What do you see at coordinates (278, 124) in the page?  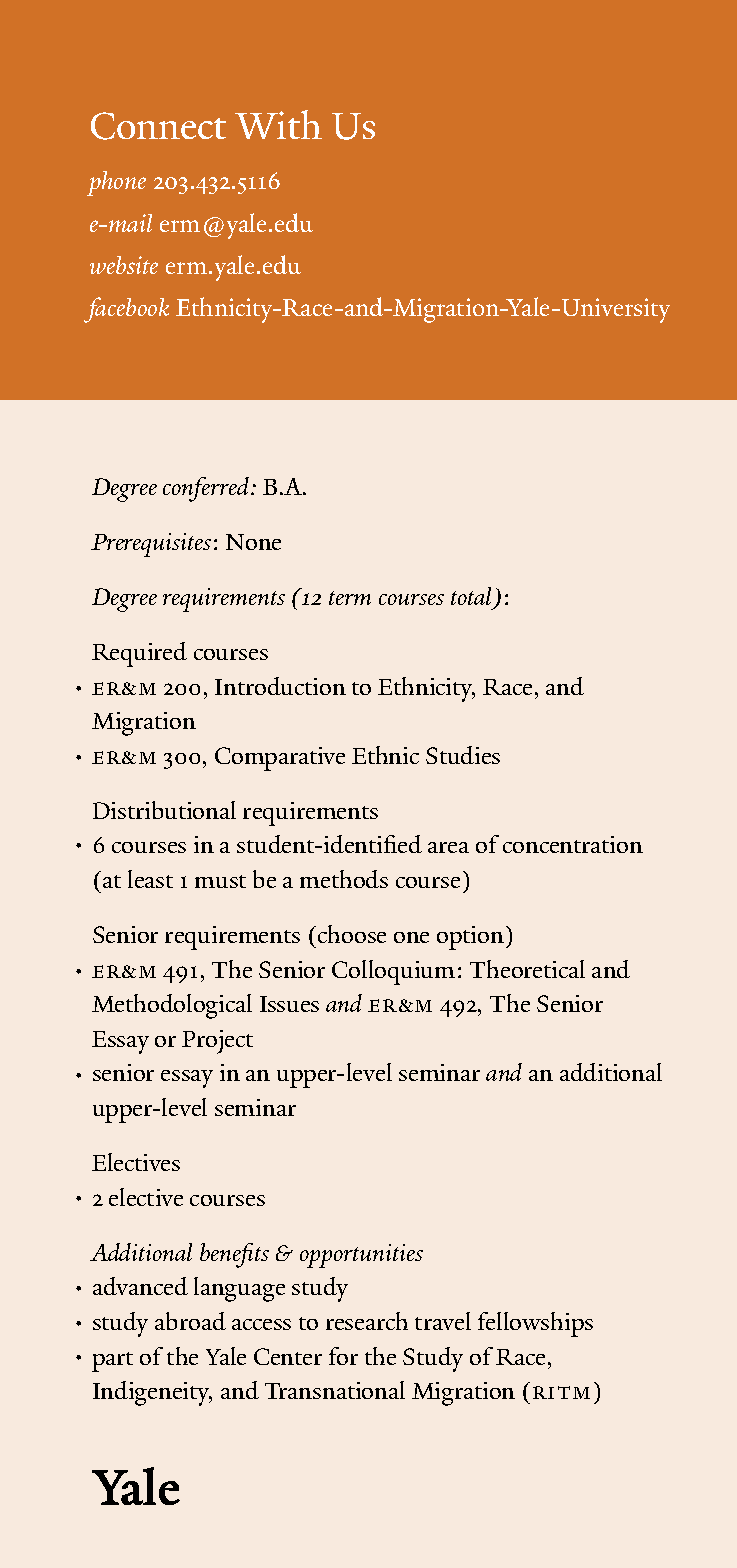 I see `With` at bounding box center [278, 124].
